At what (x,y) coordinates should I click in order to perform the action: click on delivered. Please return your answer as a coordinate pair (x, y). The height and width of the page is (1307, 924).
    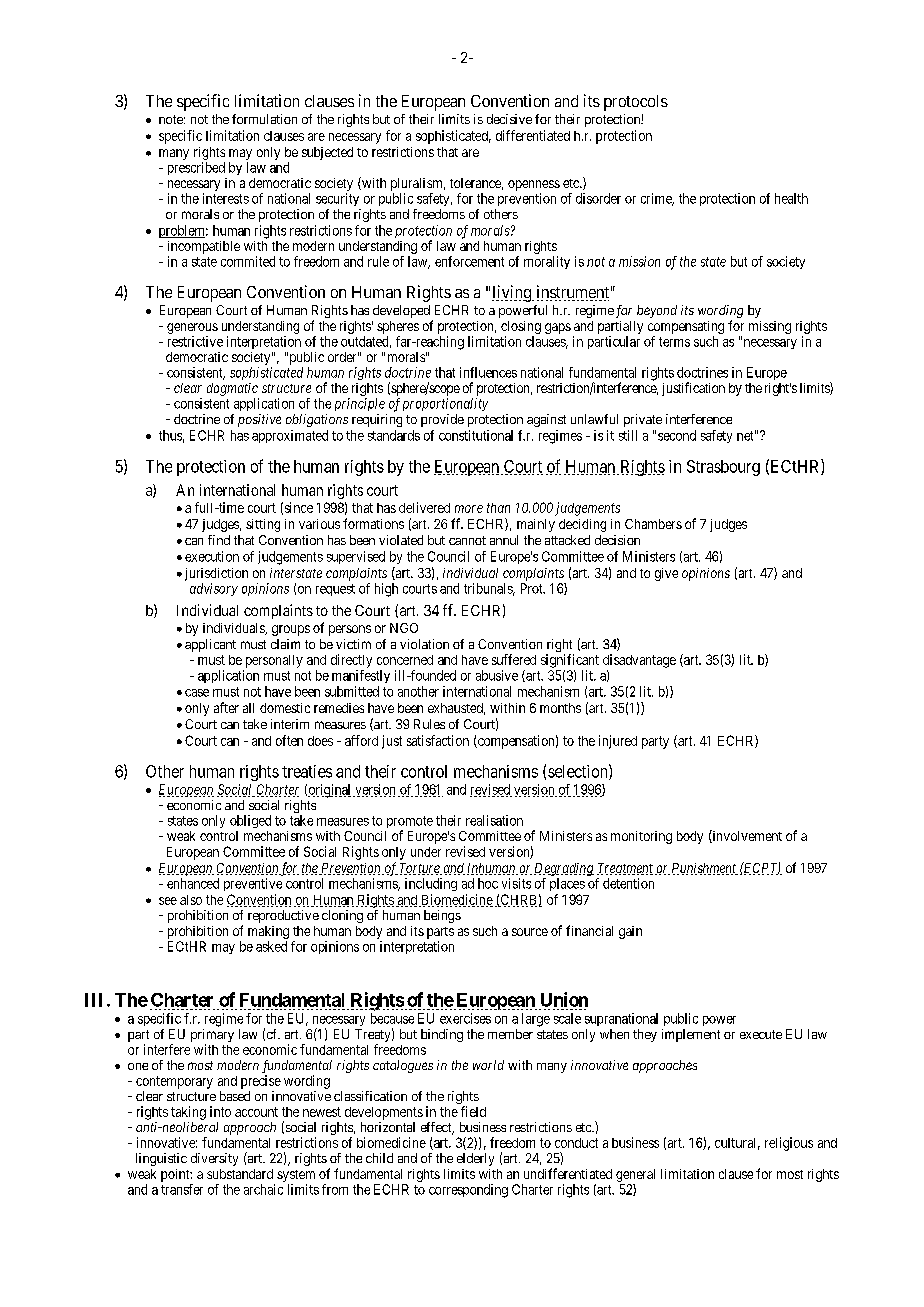
    Looking at the image, I should click on (424, 507).
